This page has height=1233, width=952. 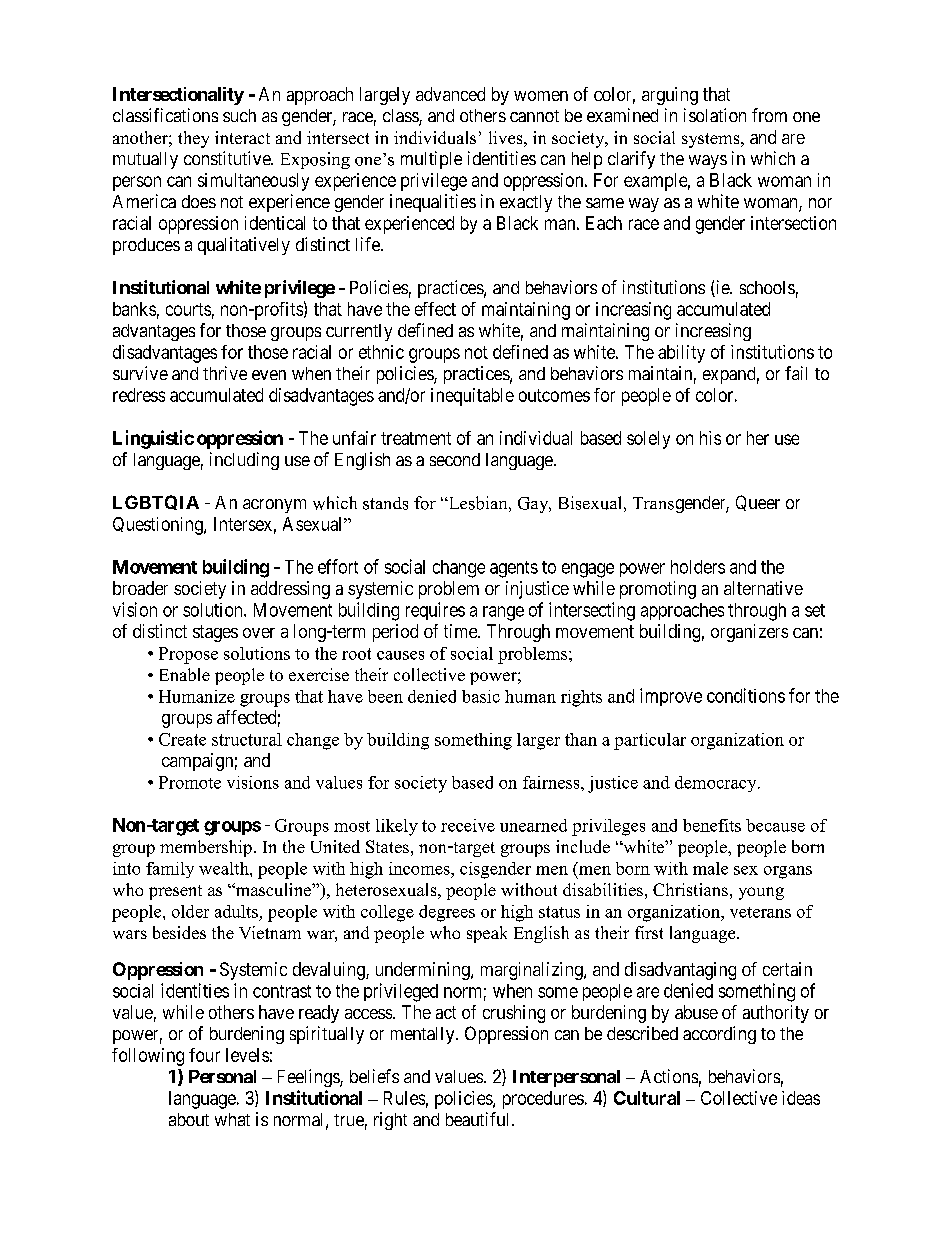 What do you see at coordinates (717, 784) in the page?
I see `democracy` at bounding box center [717, 784].
